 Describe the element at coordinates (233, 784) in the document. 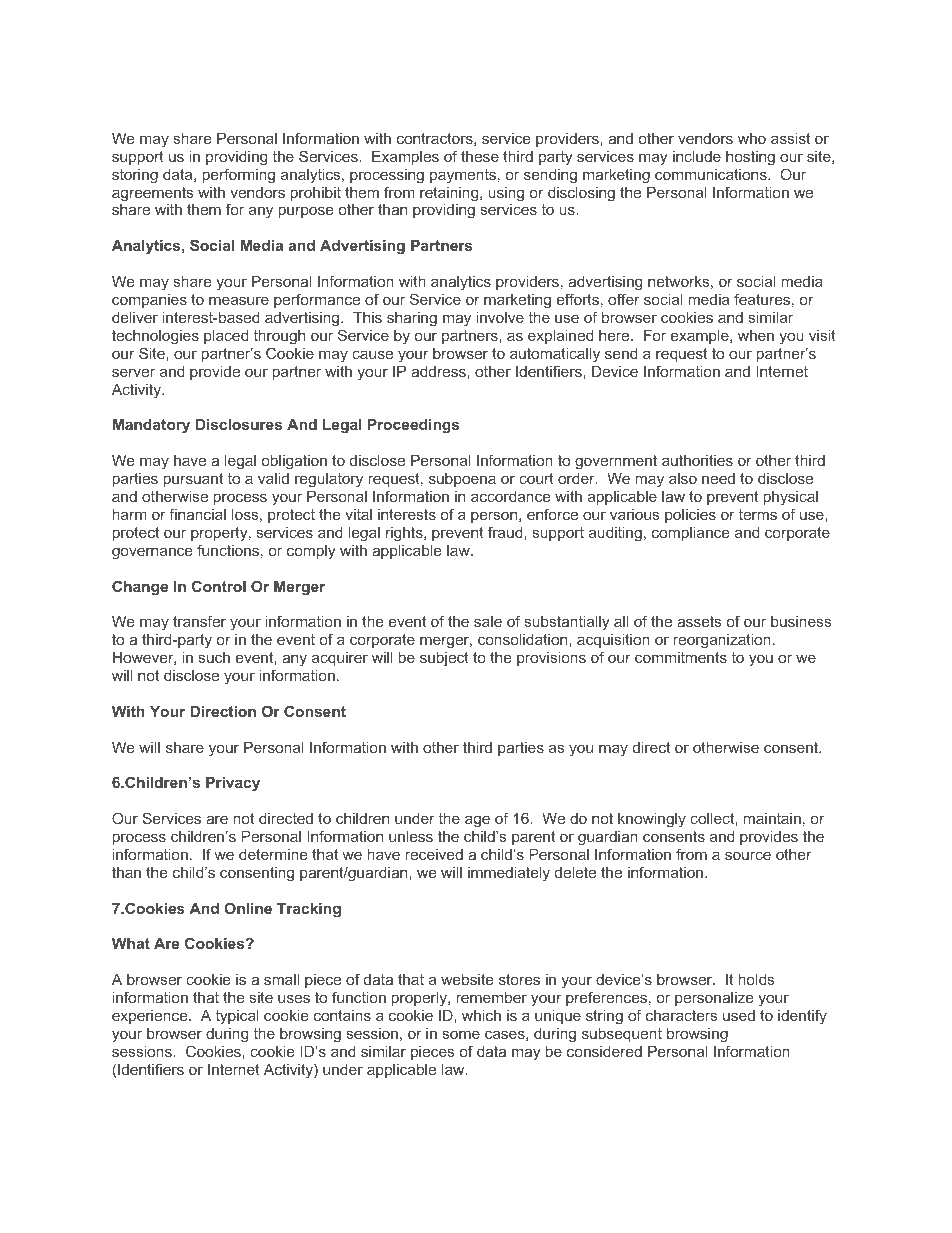

I see `Privacy` at that location.
